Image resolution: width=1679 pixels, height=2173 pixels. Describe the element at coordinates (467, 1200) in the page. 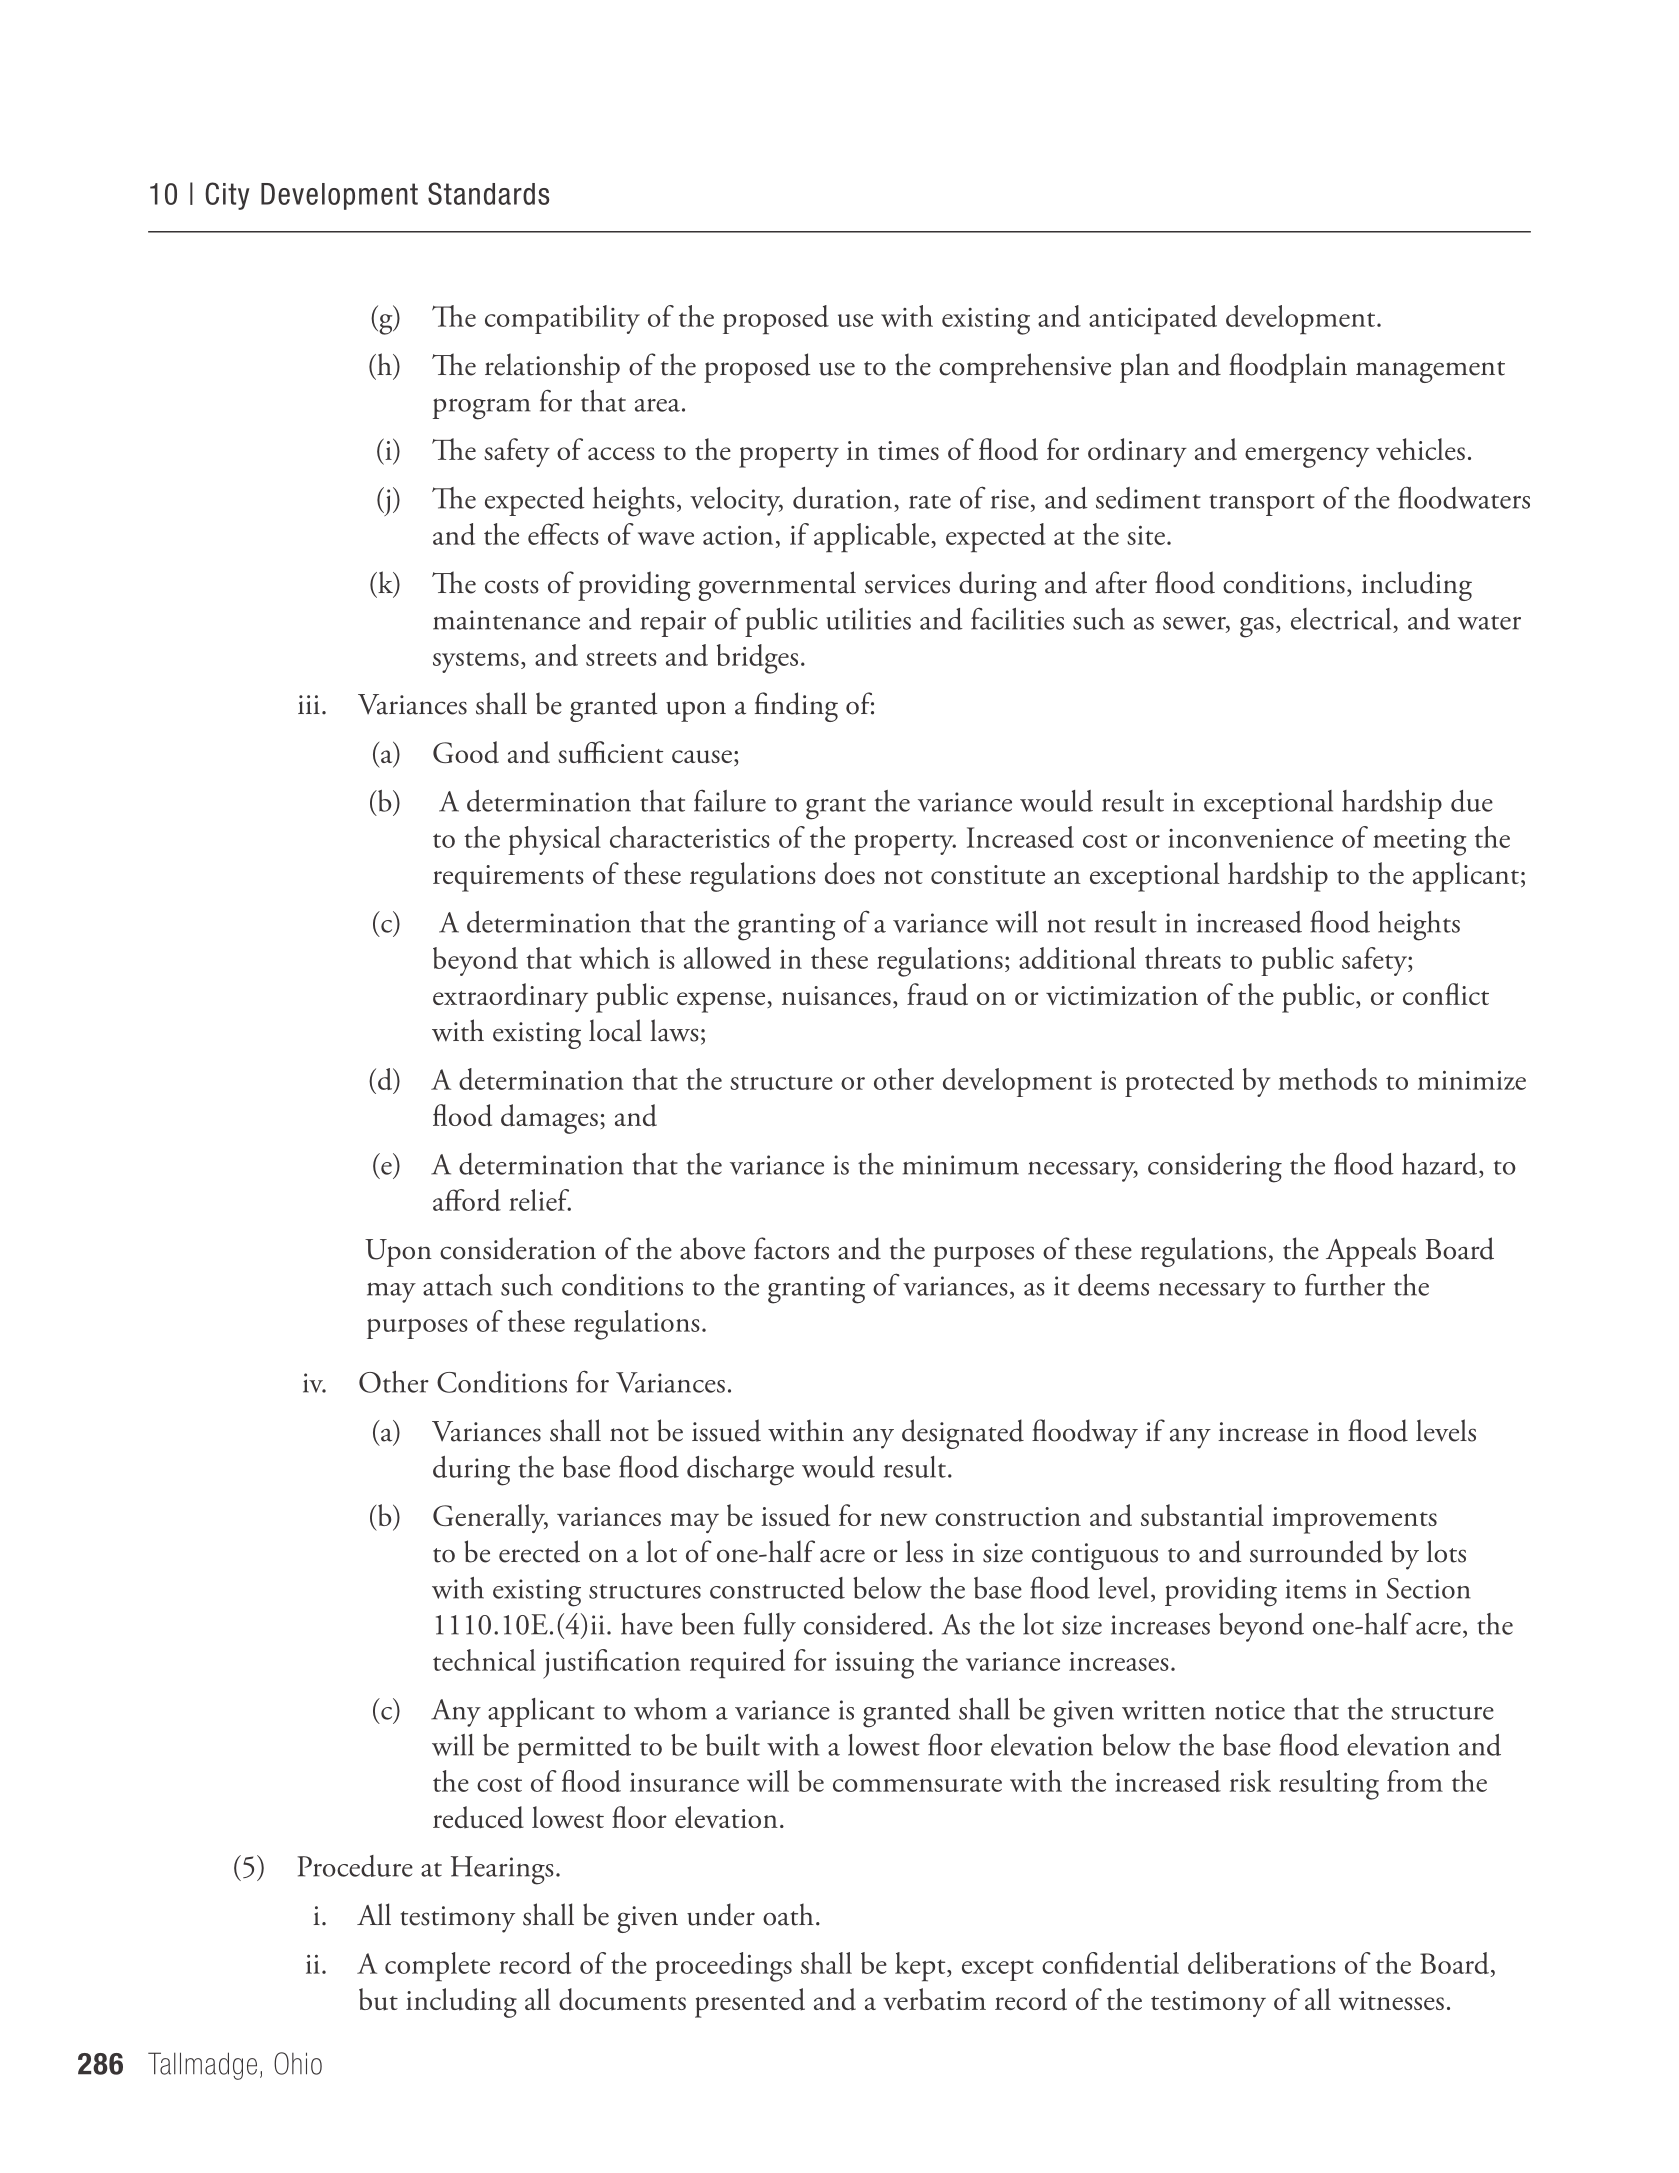

I see `afford` at that location.
